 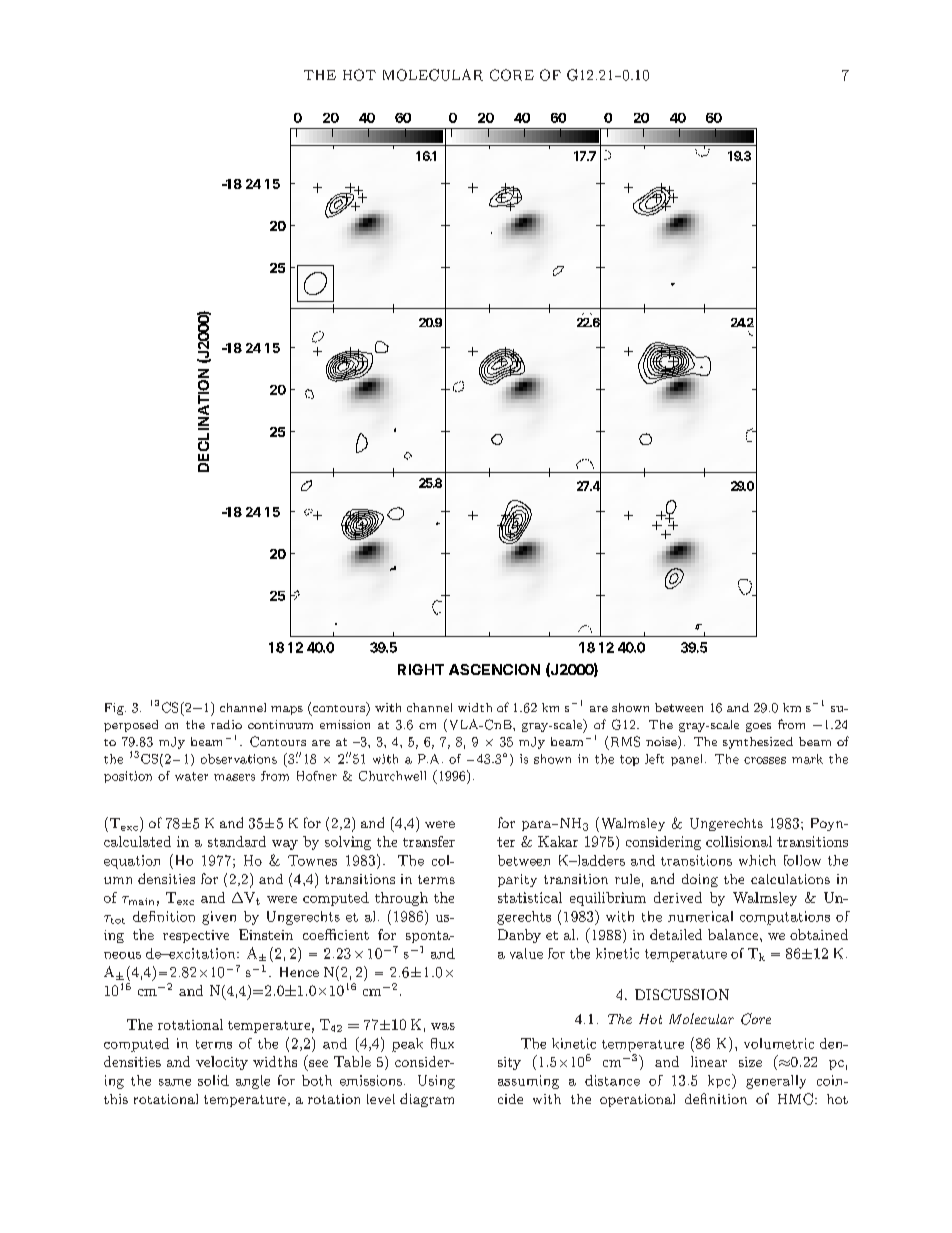 What do you see at coordinates (526, 953) in the screenshot?
I see `value` at bounding box center [526, 953].
